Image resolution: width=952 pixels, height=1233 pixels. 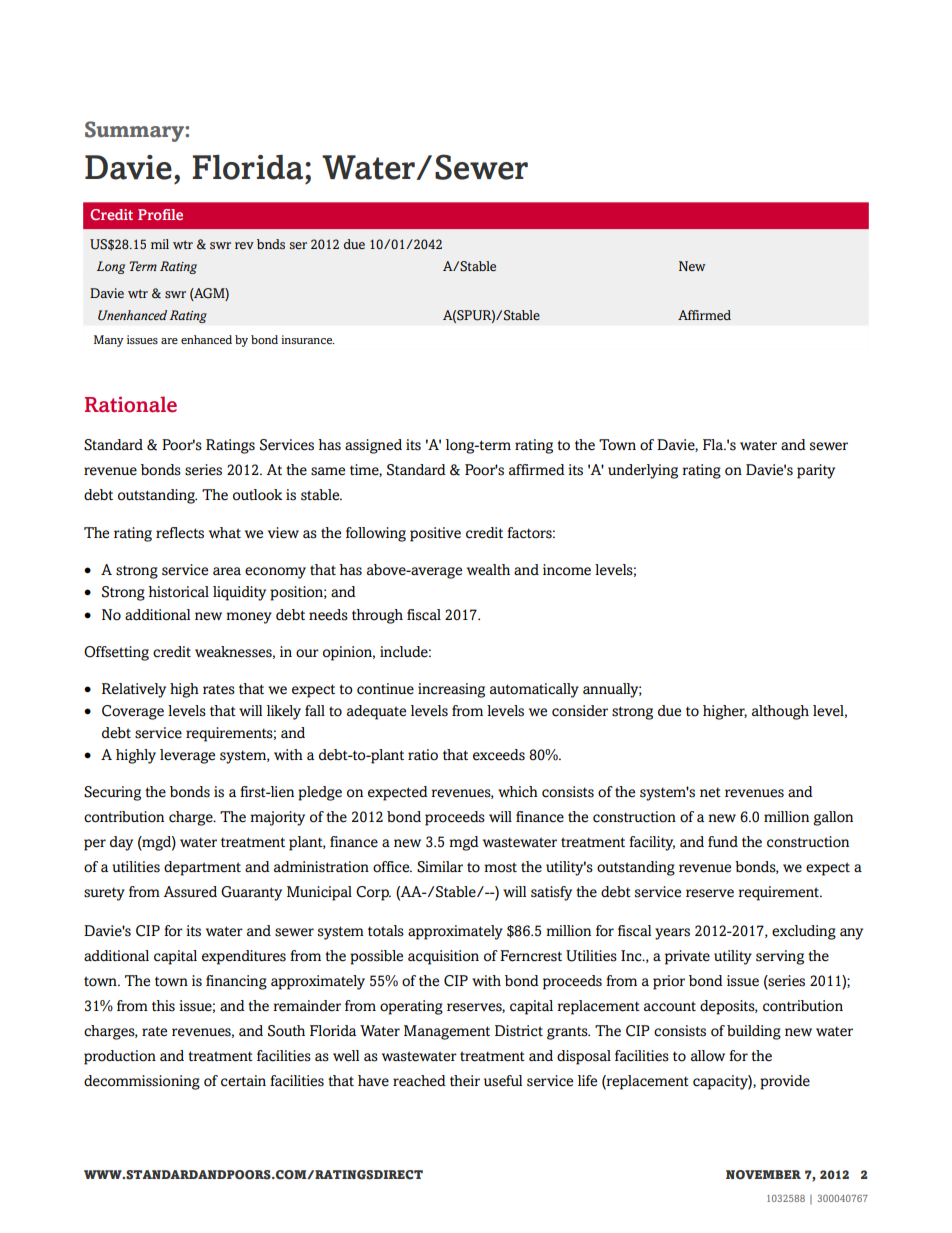 What do you see at coordinates (307, 339) in the screenshot?
I see `insurance` at bounding box center [307, 339].
